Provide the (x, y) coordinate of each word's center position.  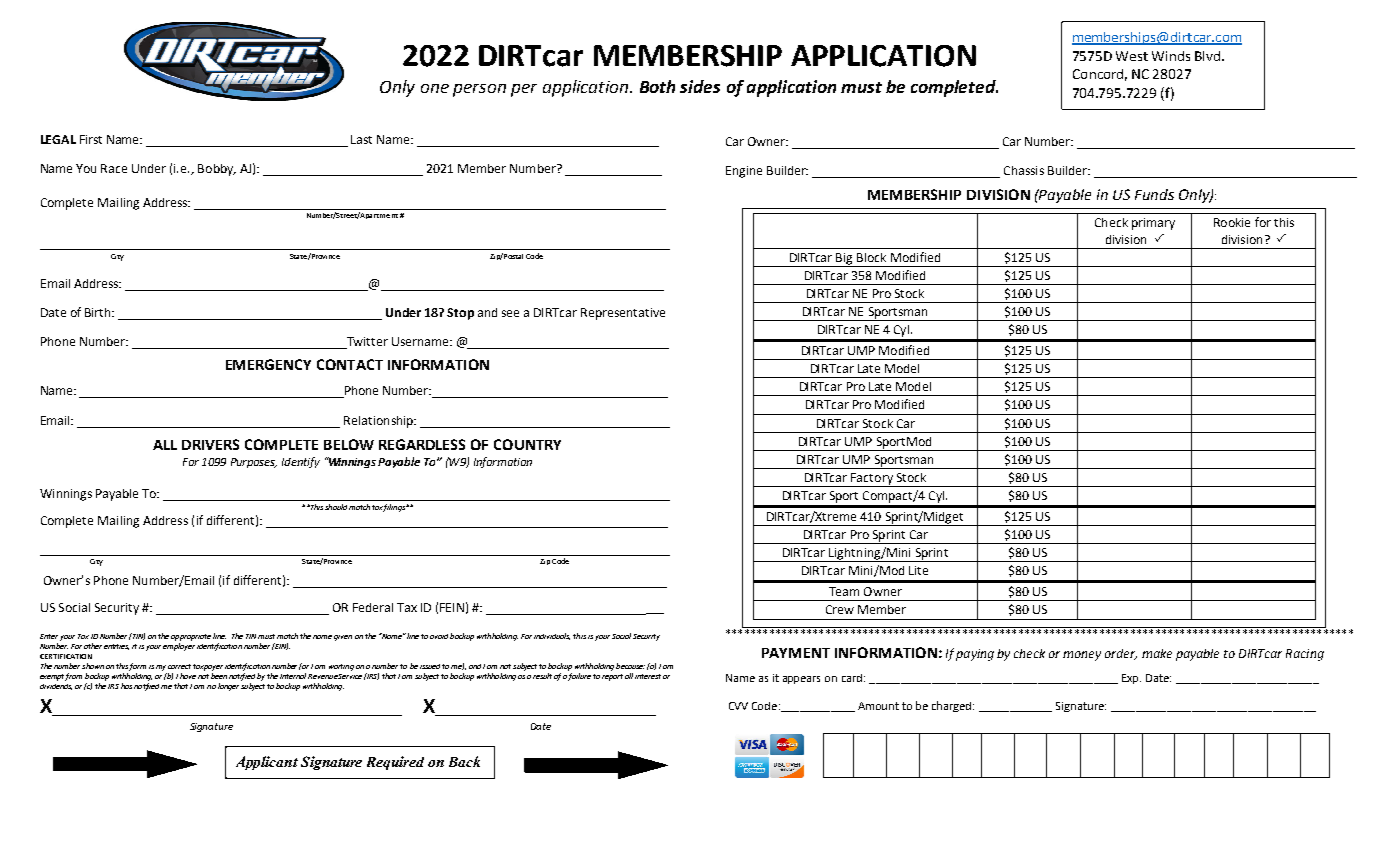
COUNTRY (527, 444)
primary (1153, 224)
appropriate (191, 637)
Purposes (254, 463)
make (1157, 653)
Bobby (217, 170)
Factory (872, 480)
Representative (623, 314)
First (91, 139)
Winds (1171, 56)
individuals (552, 636)
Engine (744, 172)
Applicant (267, 763)
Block (871, 257)
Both (657, 86)
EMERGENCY (268, 364)
